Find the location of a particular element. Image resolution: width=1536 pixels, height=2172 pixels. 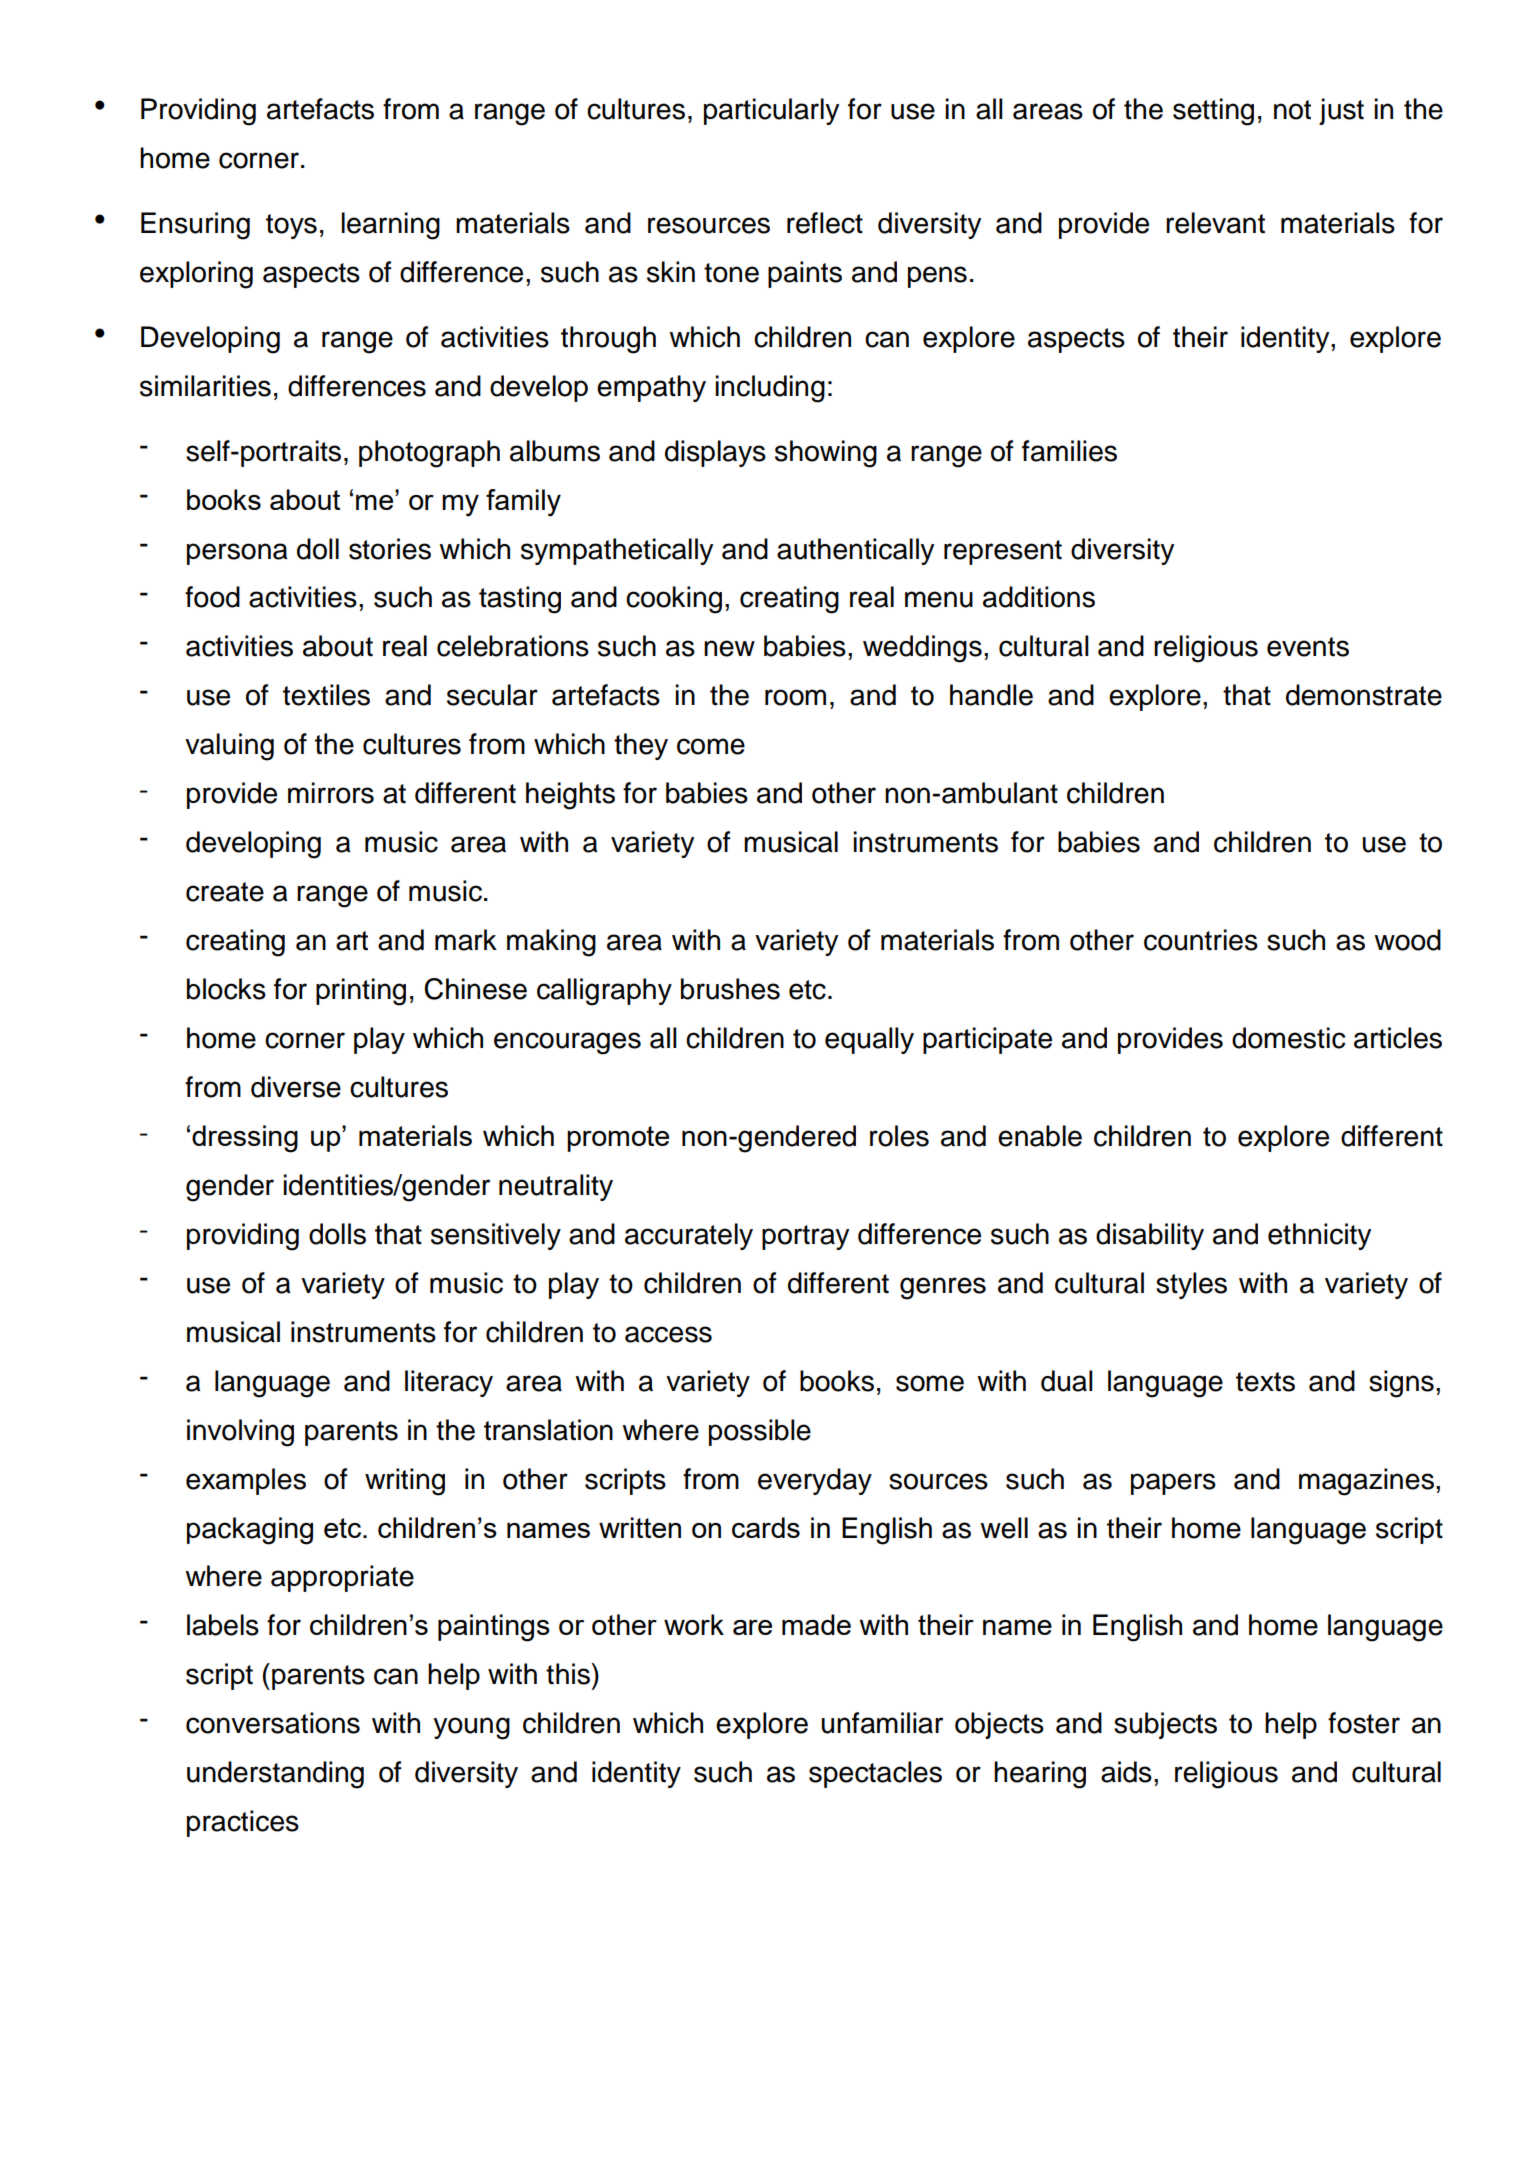

understanding is located at coordinates (275, 1775).
